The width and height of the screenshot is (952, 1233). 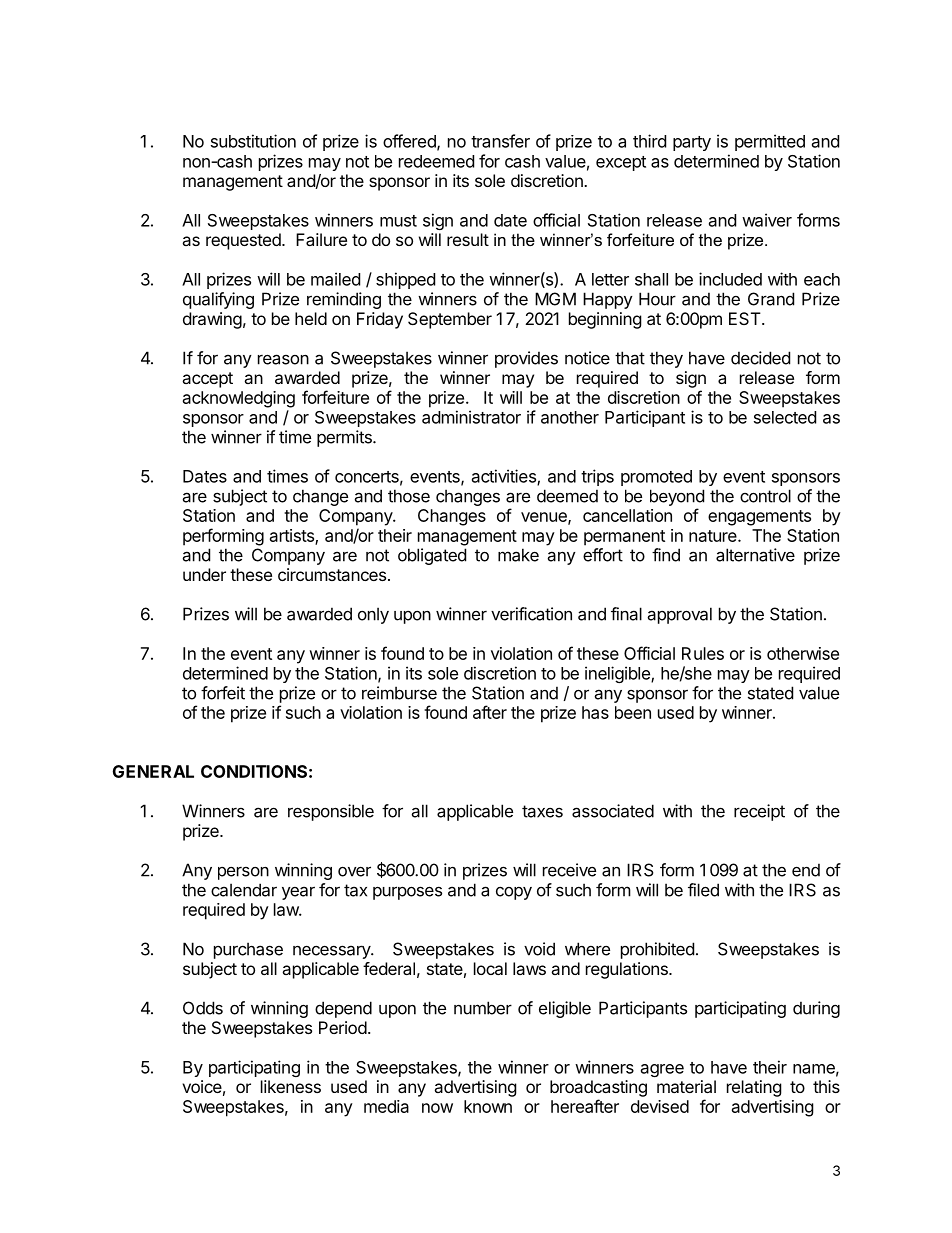 What do you see at coordinates (703, 653) in the screenshot?
I see `Rules` at bounding box center [703, 653].
